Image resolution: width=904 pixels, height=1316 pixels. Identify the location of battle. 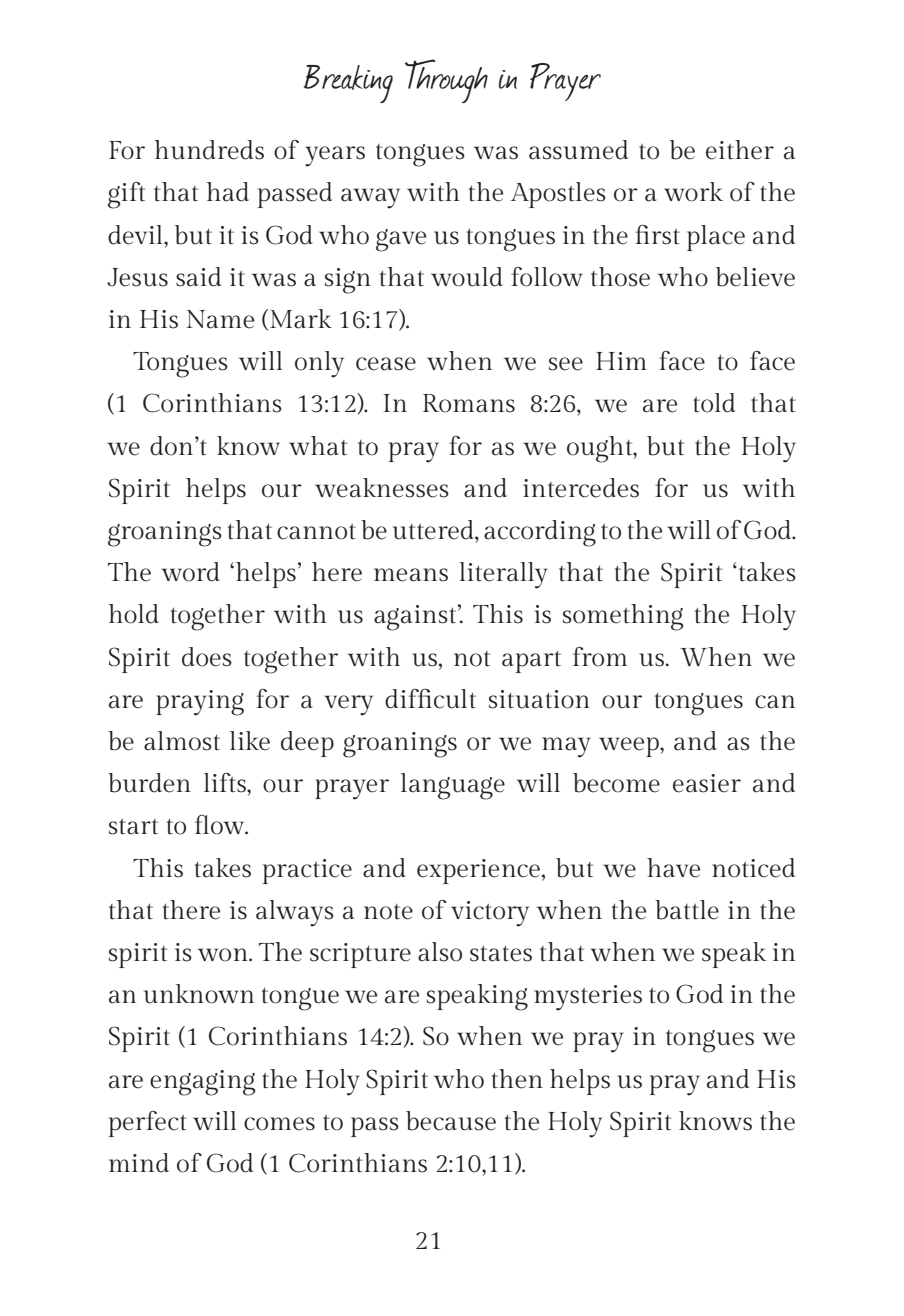
(687, 910).
